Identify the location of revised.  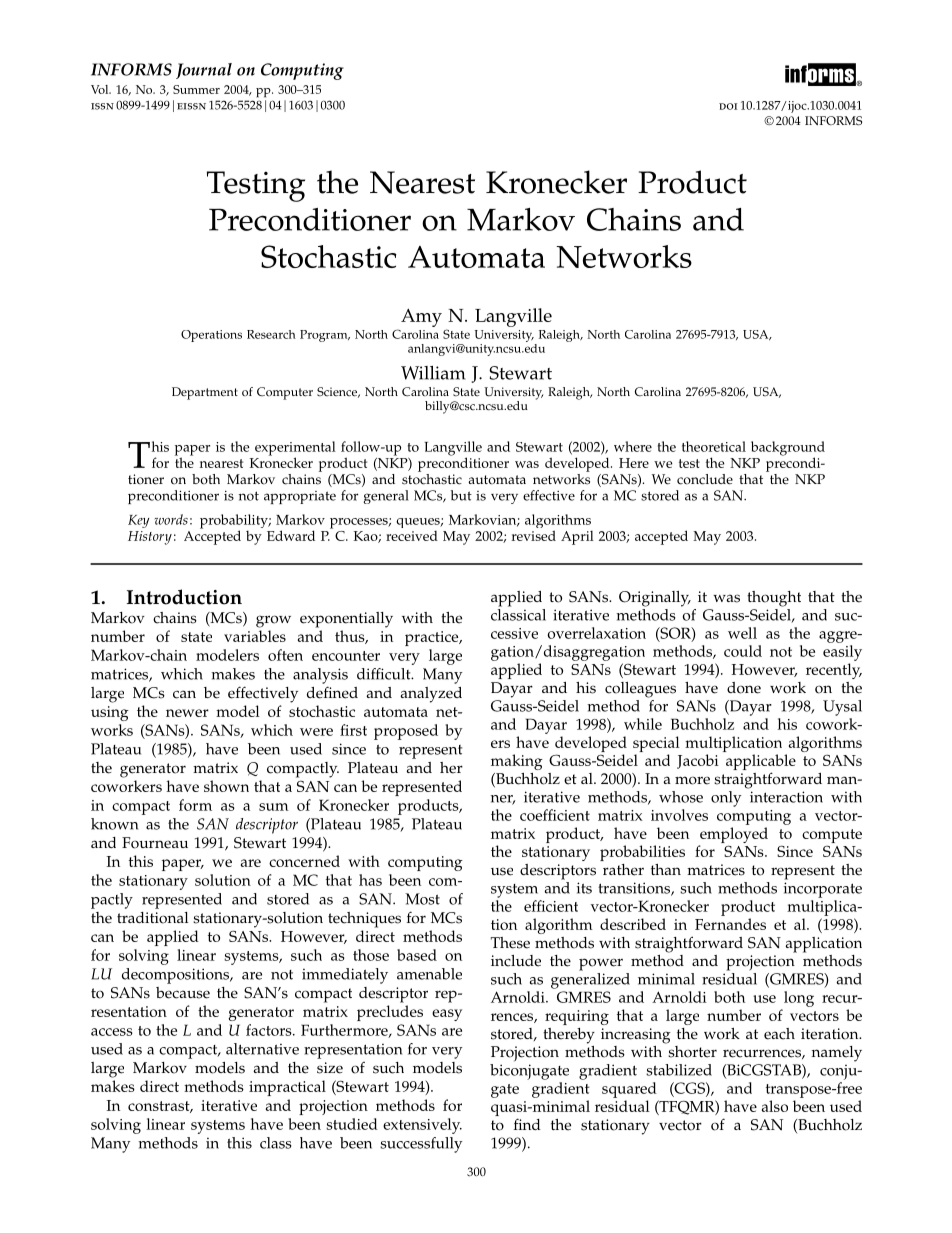
(533, 535).
